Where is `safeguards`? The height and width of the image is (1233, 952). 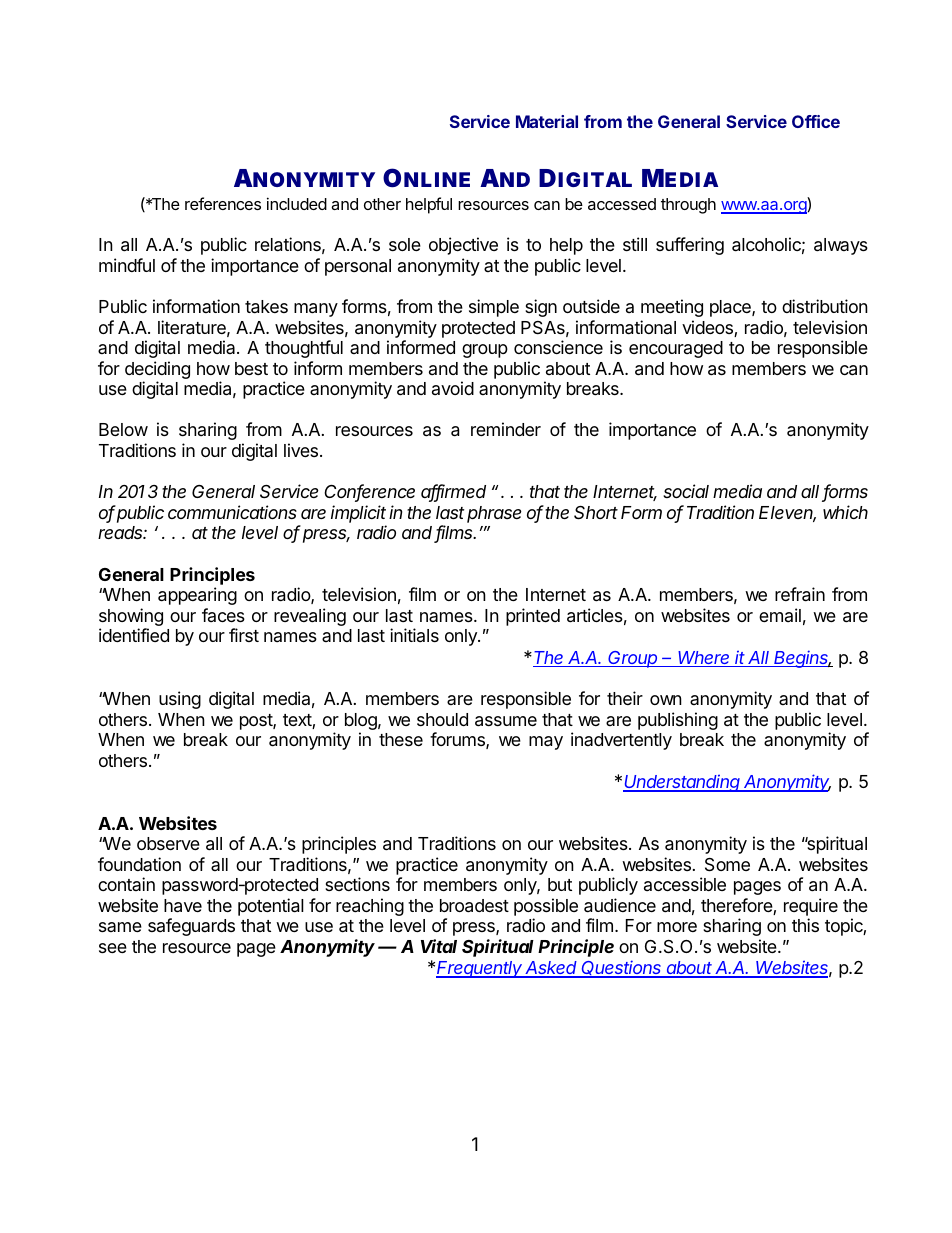 safeguards is located at coordinates (191, 927).
